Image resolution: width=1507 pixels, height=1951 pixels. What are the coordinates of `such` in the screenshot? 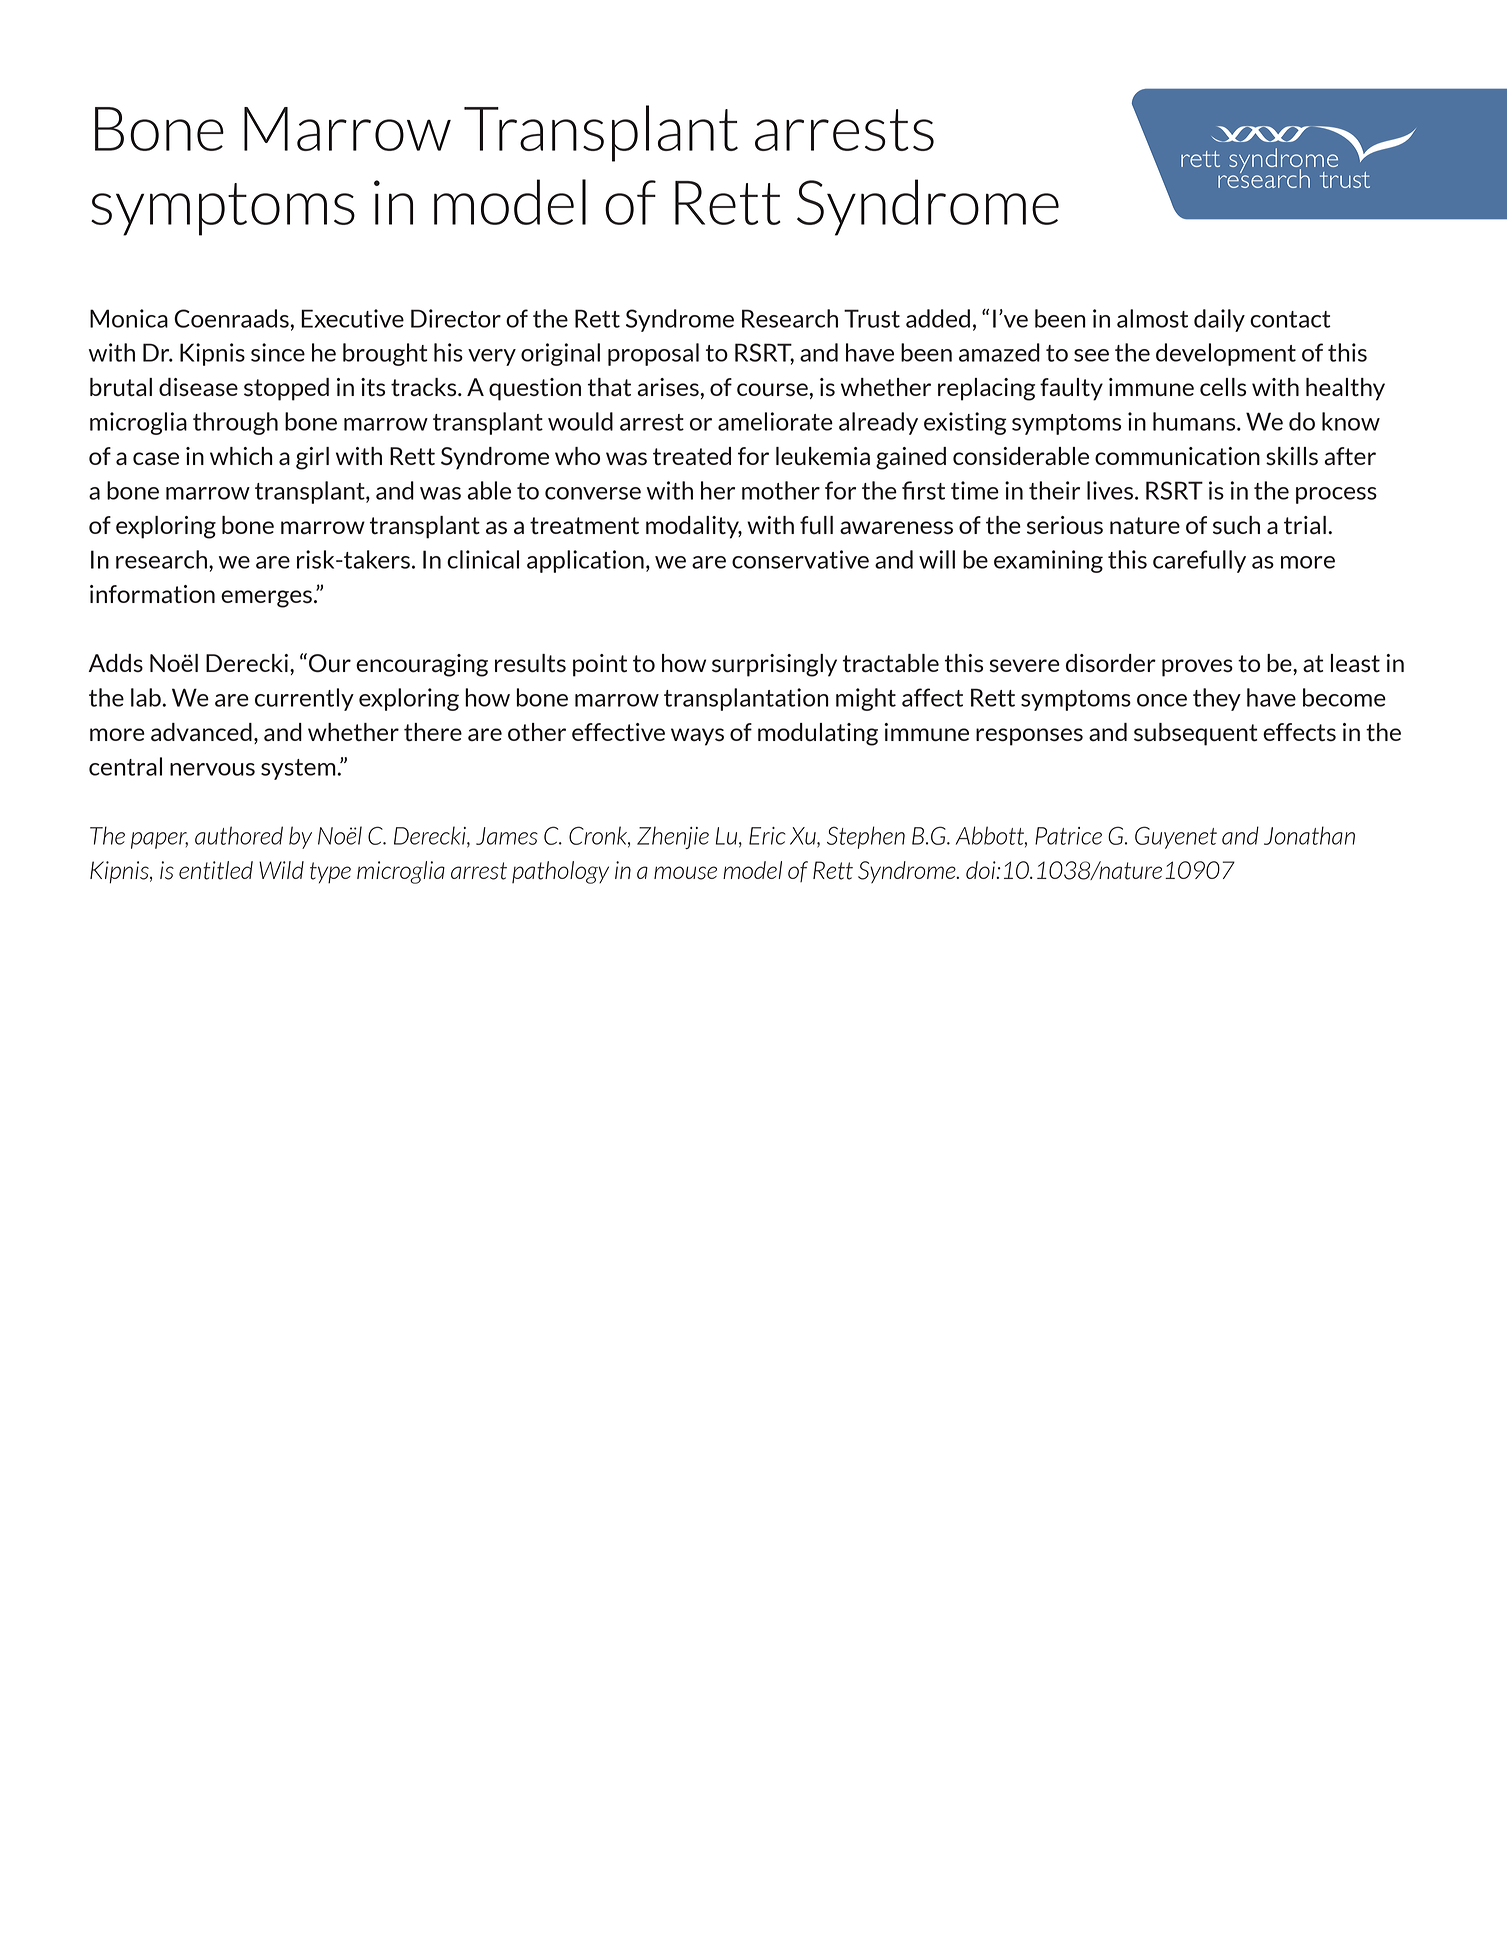 It's located at (1236, 525).
